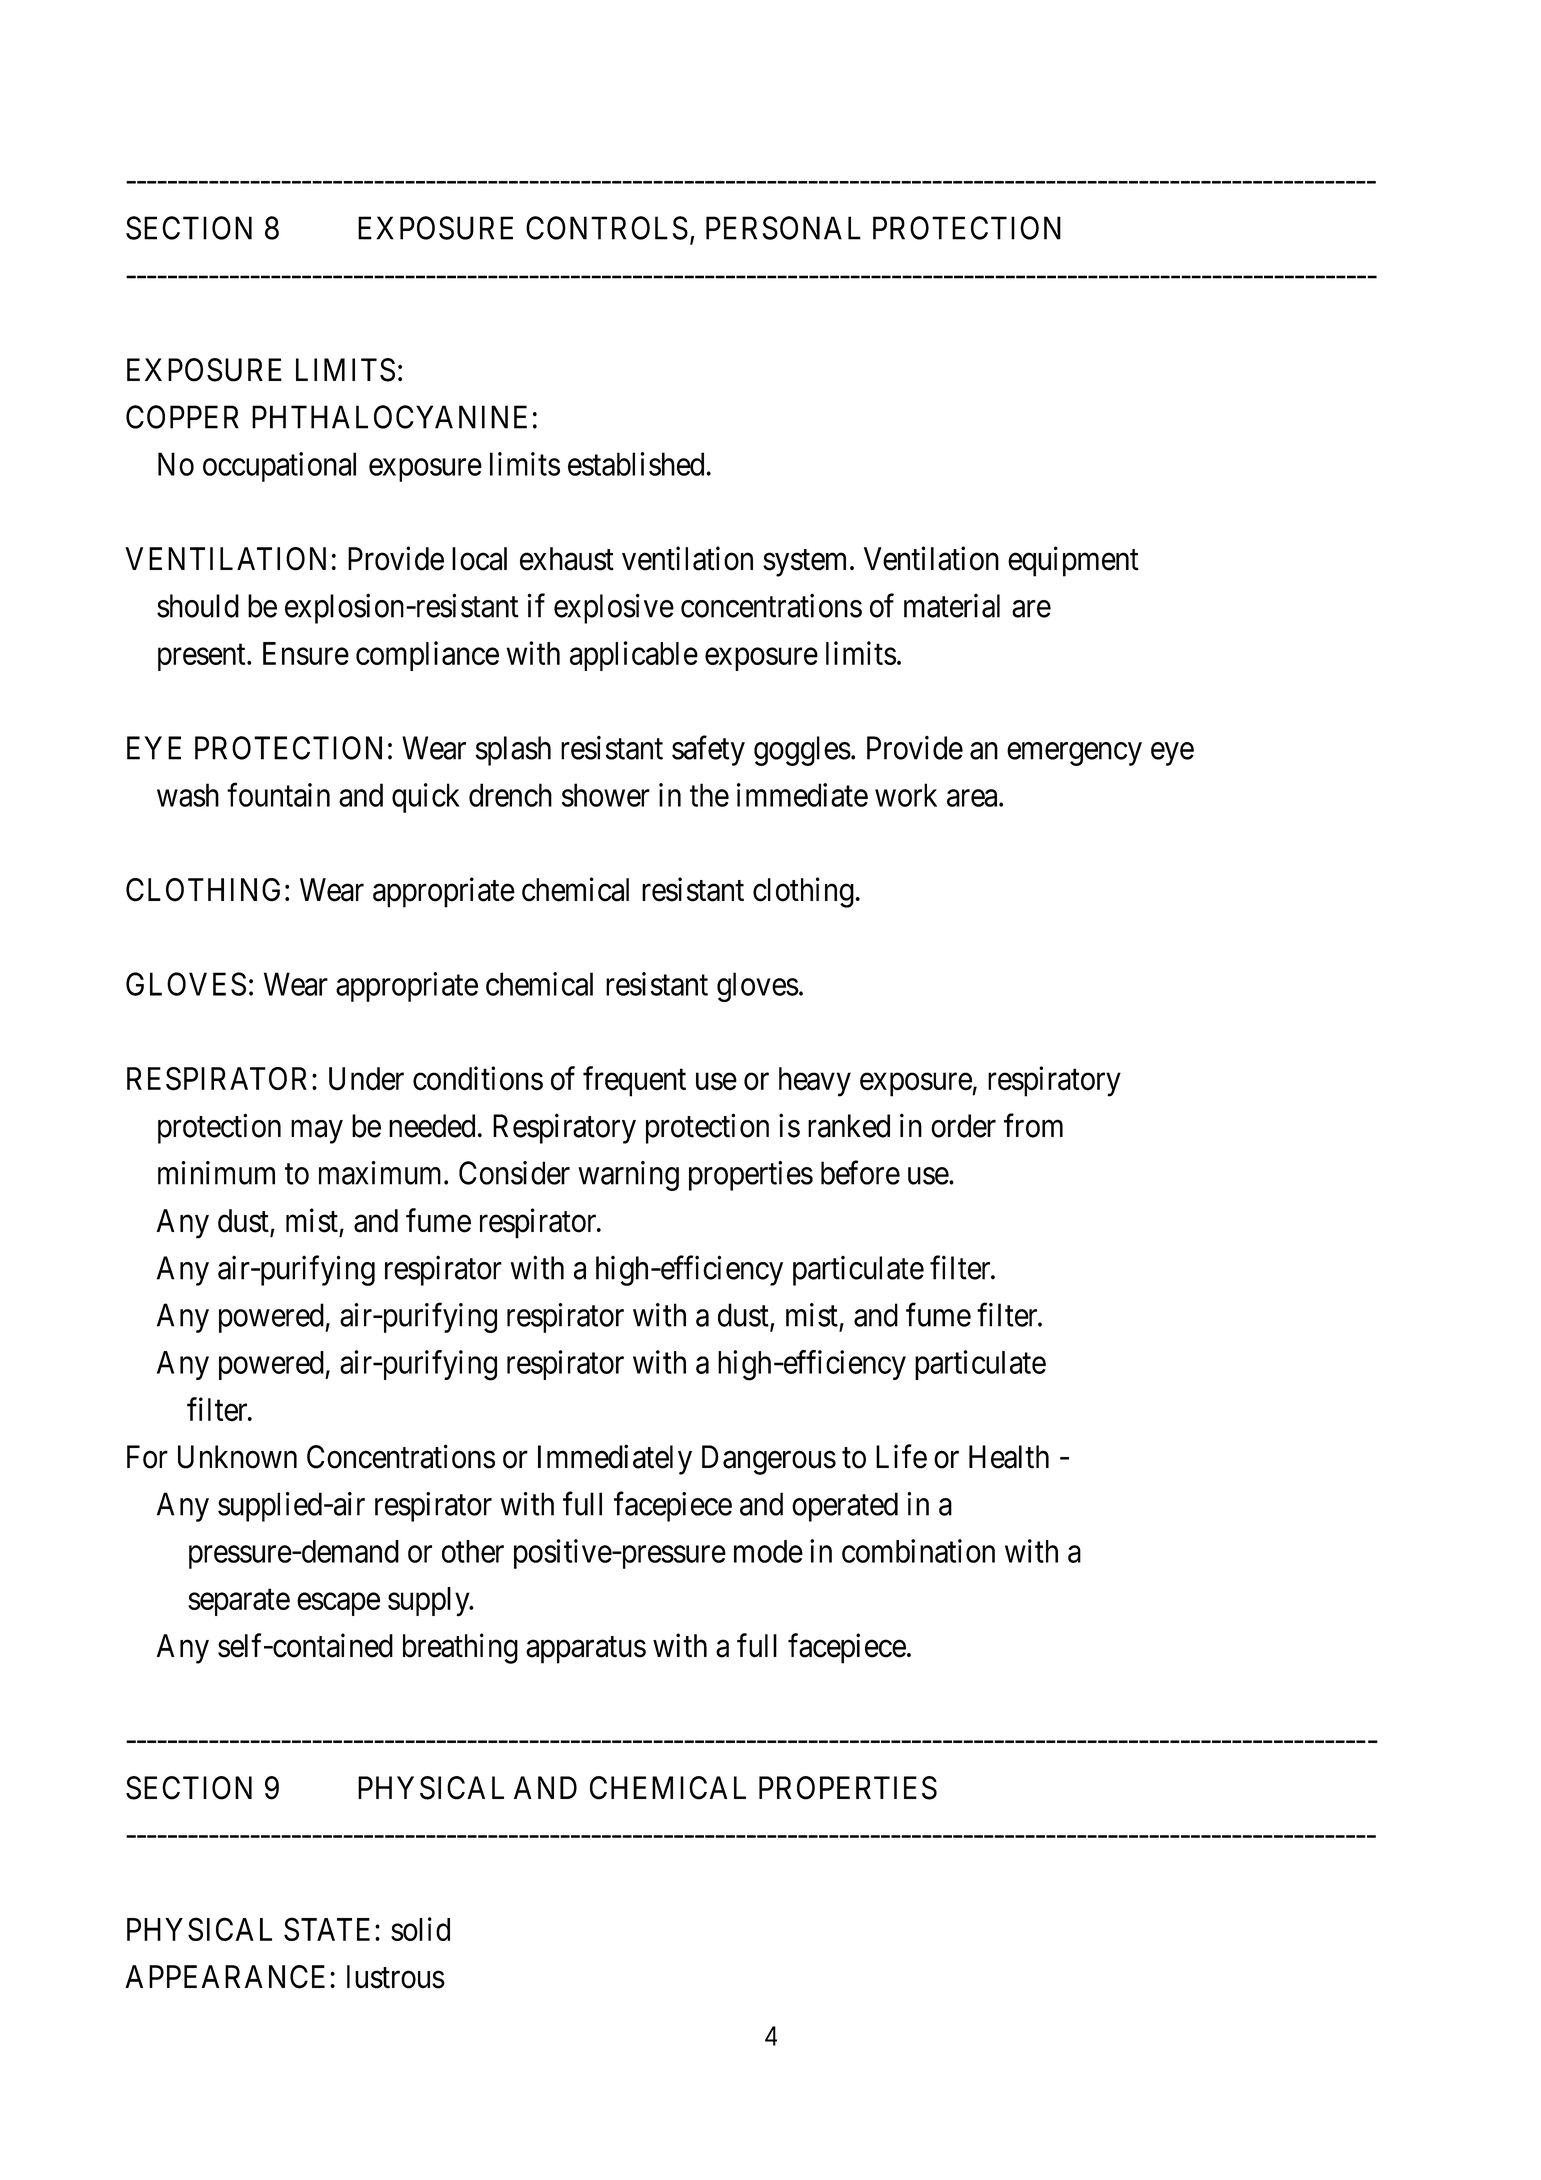 The image size is (1541, 2180). I want to click on wash, so click(188, 795).
